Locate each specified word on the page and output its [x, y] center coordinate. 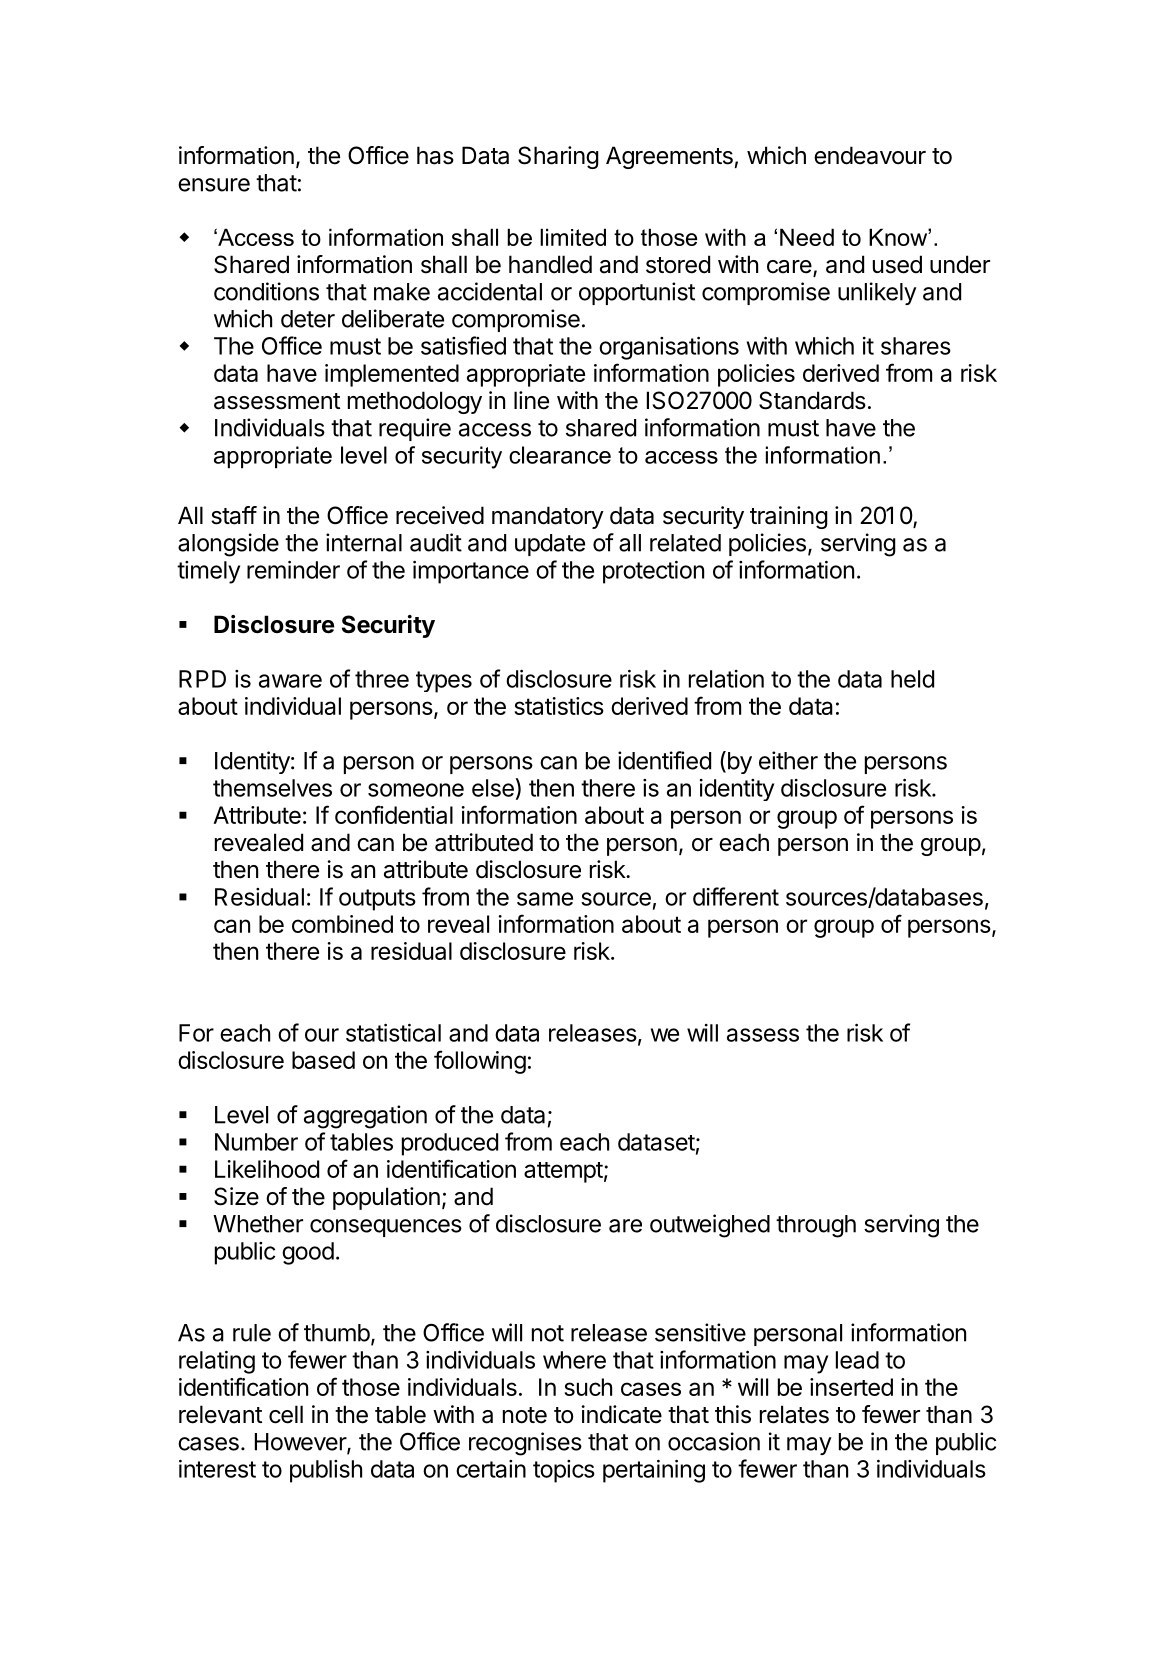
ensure [214, 185]
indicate [621, 1414]
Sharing [558, 157]
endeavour [870, 155]
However [301, 1443]
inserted [851, 1387]
